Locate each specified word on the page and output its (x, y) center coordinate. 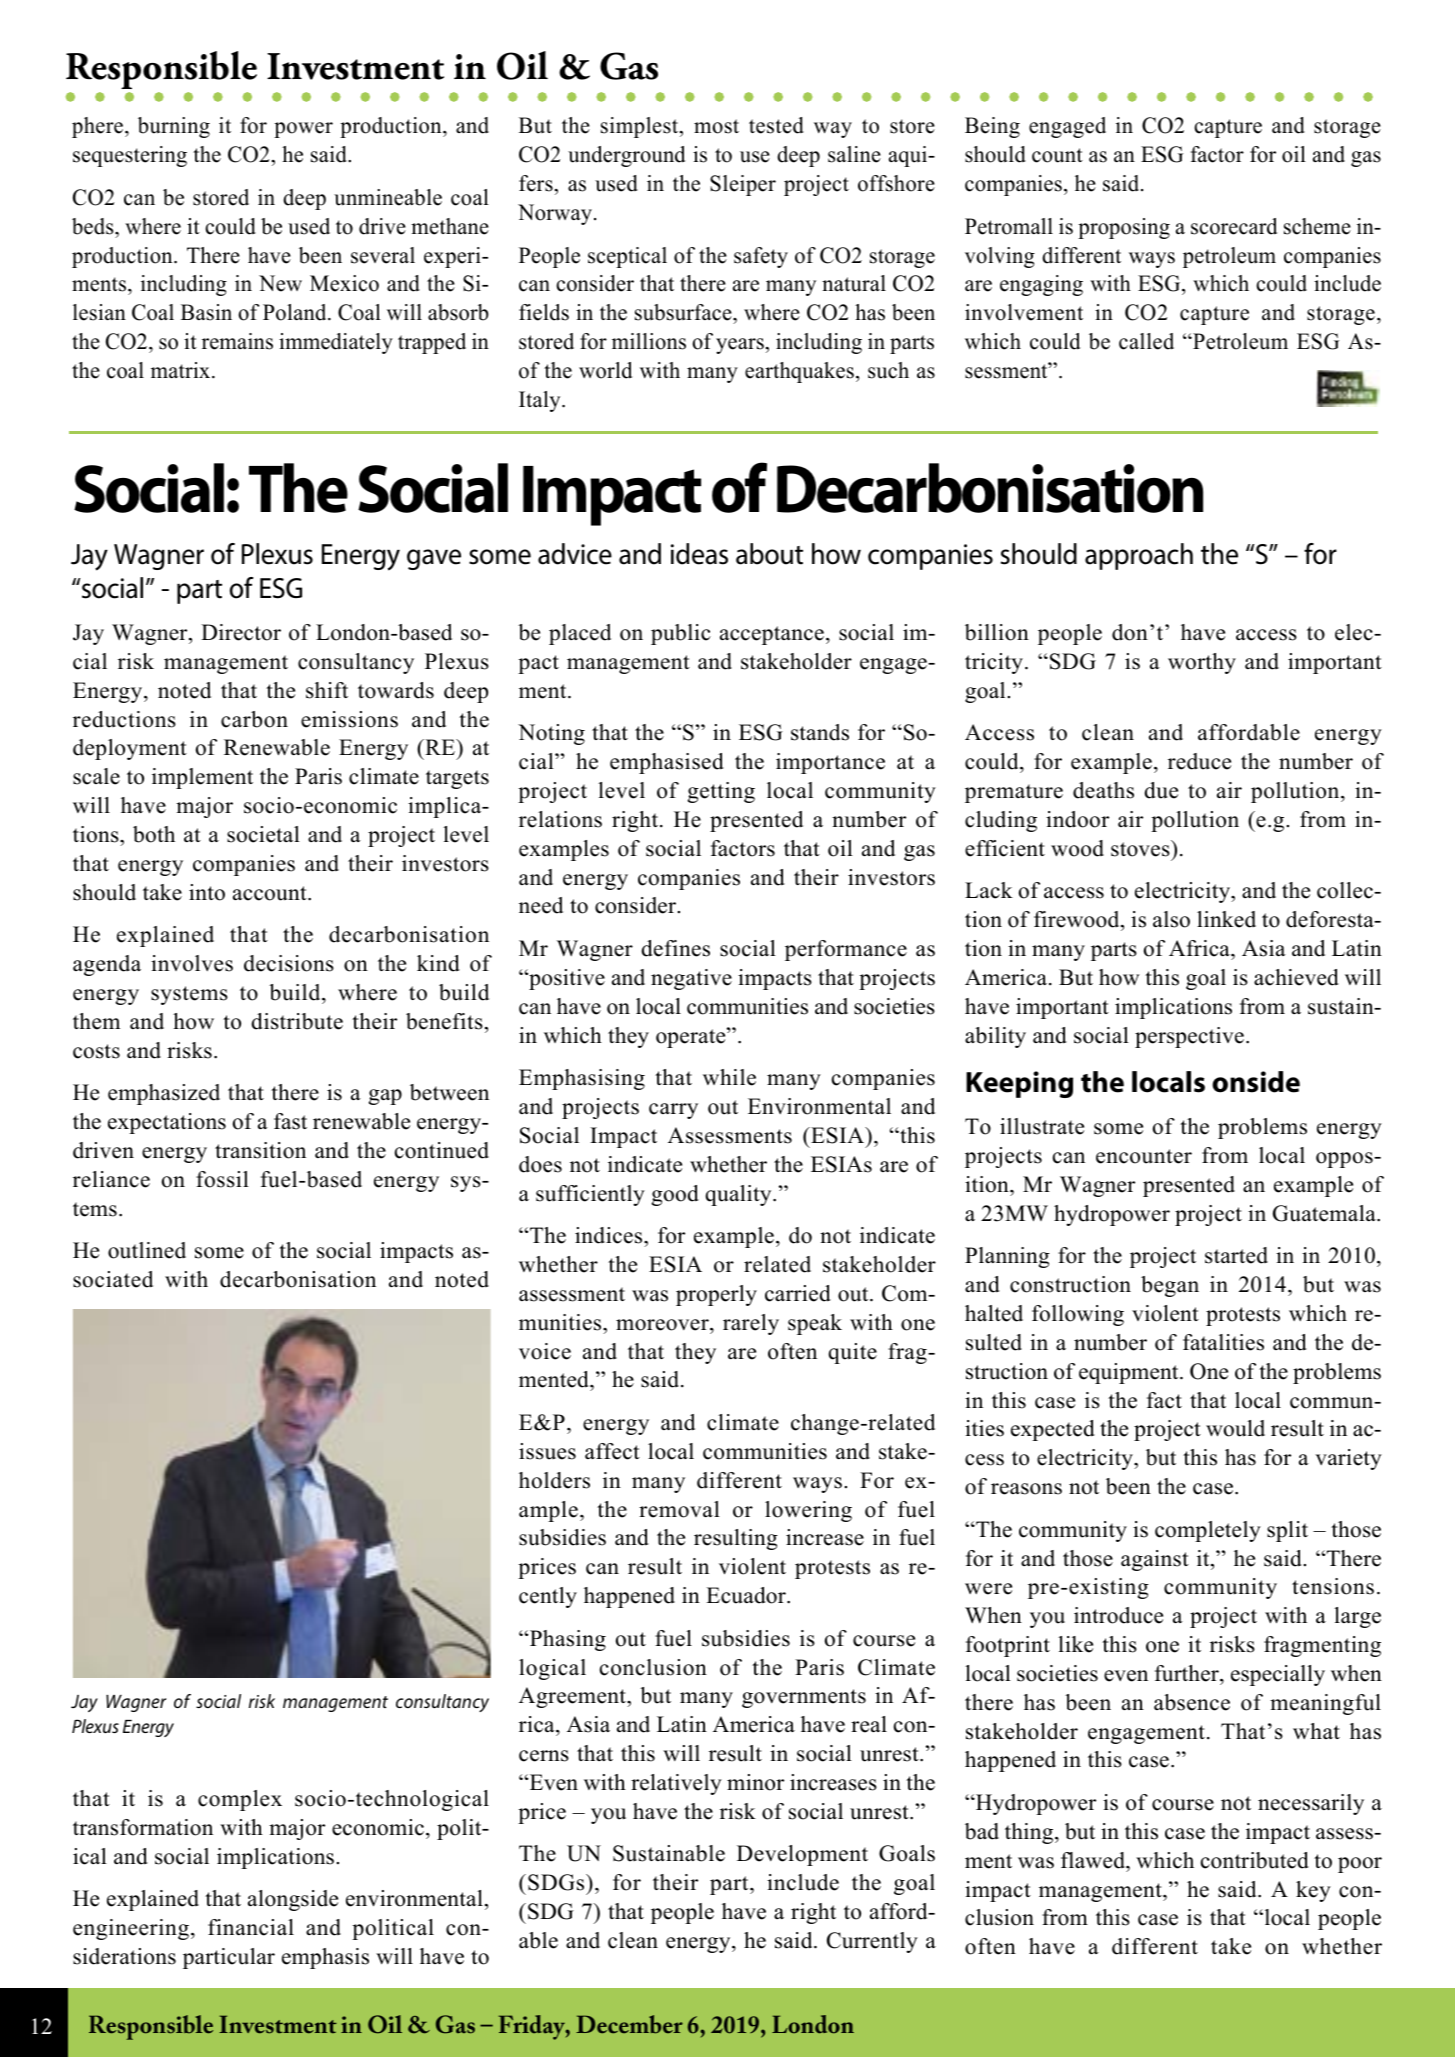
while (729, 1077)
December (629, 2024)
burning (174, 127)
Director (241, 632)
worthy (1202, 663)
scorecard (1234, 226)
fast (290, 1121)
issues (547, 1451)
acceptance (772, 635)
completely (1208, 1531)
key (1313, 1891)
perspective (1189, 1037)
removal (679, 1509)
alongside (293, 1900)
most (716, 126)
